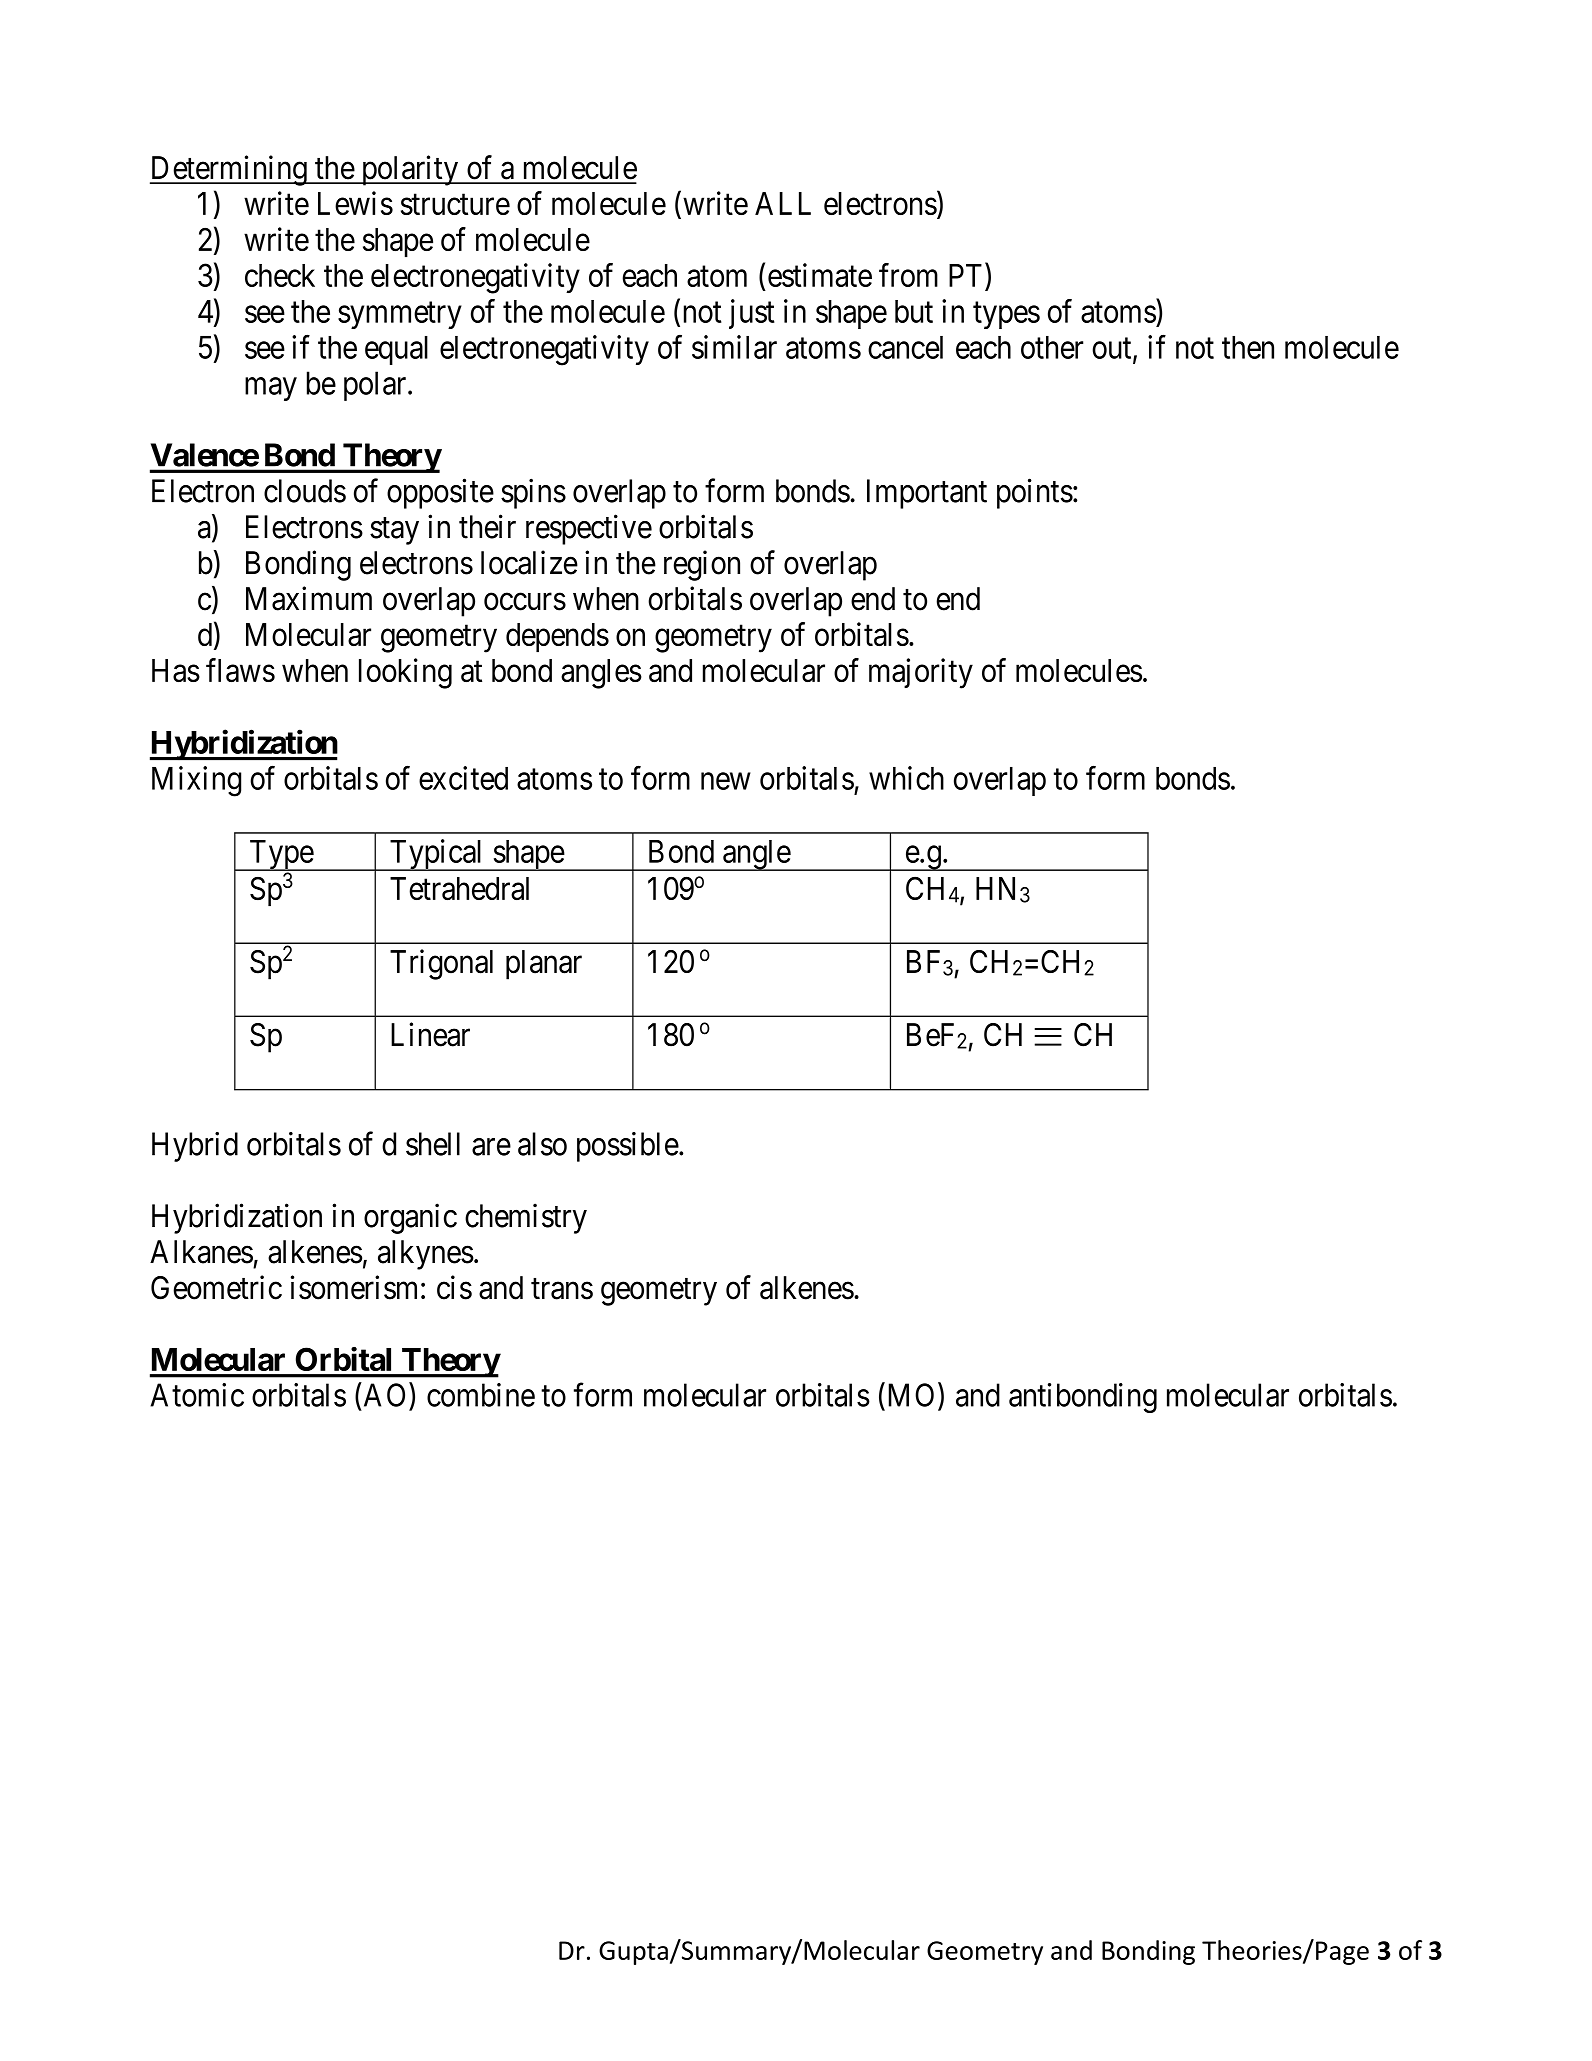 The height and width of the document is (2061, 1592). Describe the element at coordinates (355, 203) in the document. I see `Lewis` at that location.
